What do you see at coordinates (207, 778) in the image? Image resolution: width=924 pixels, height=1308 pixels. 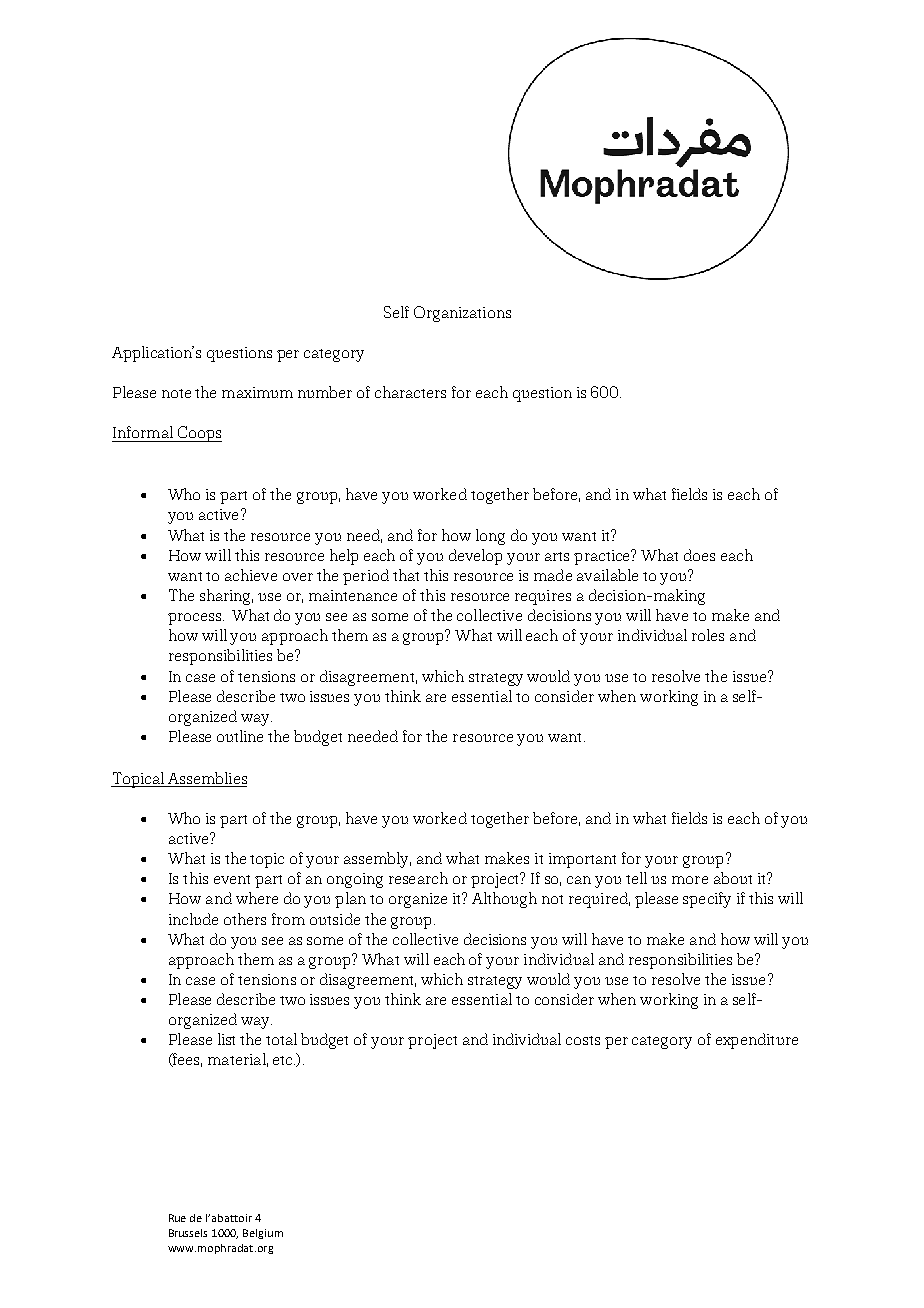 I see `Assemblies` at bounding box center [207, 778].
